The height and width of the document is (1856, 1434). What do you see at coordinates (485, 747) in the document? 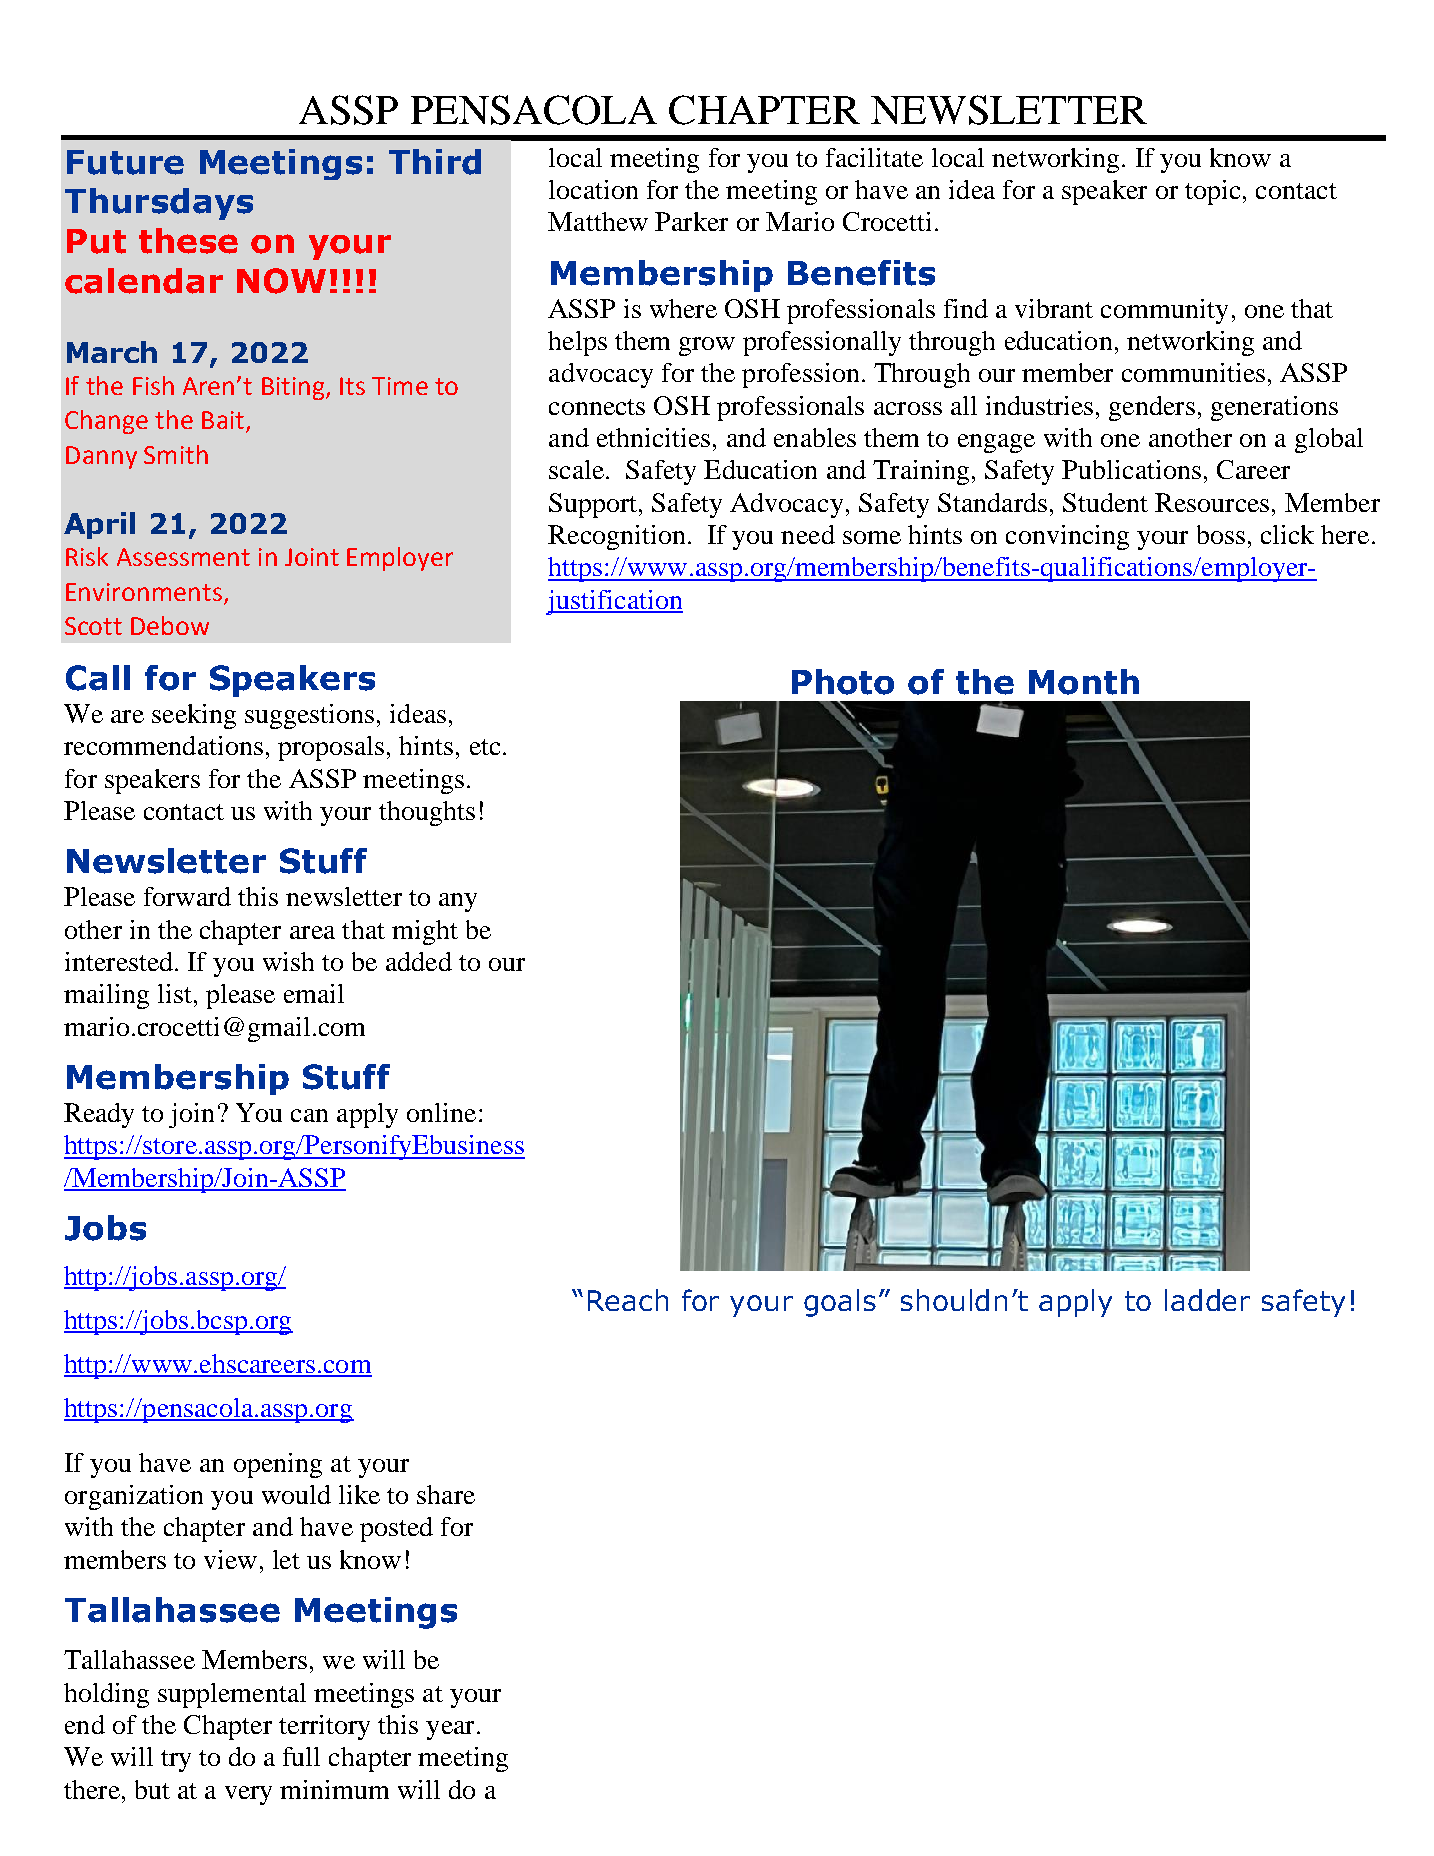
I see `etc` at bounding box center [485, 747].
